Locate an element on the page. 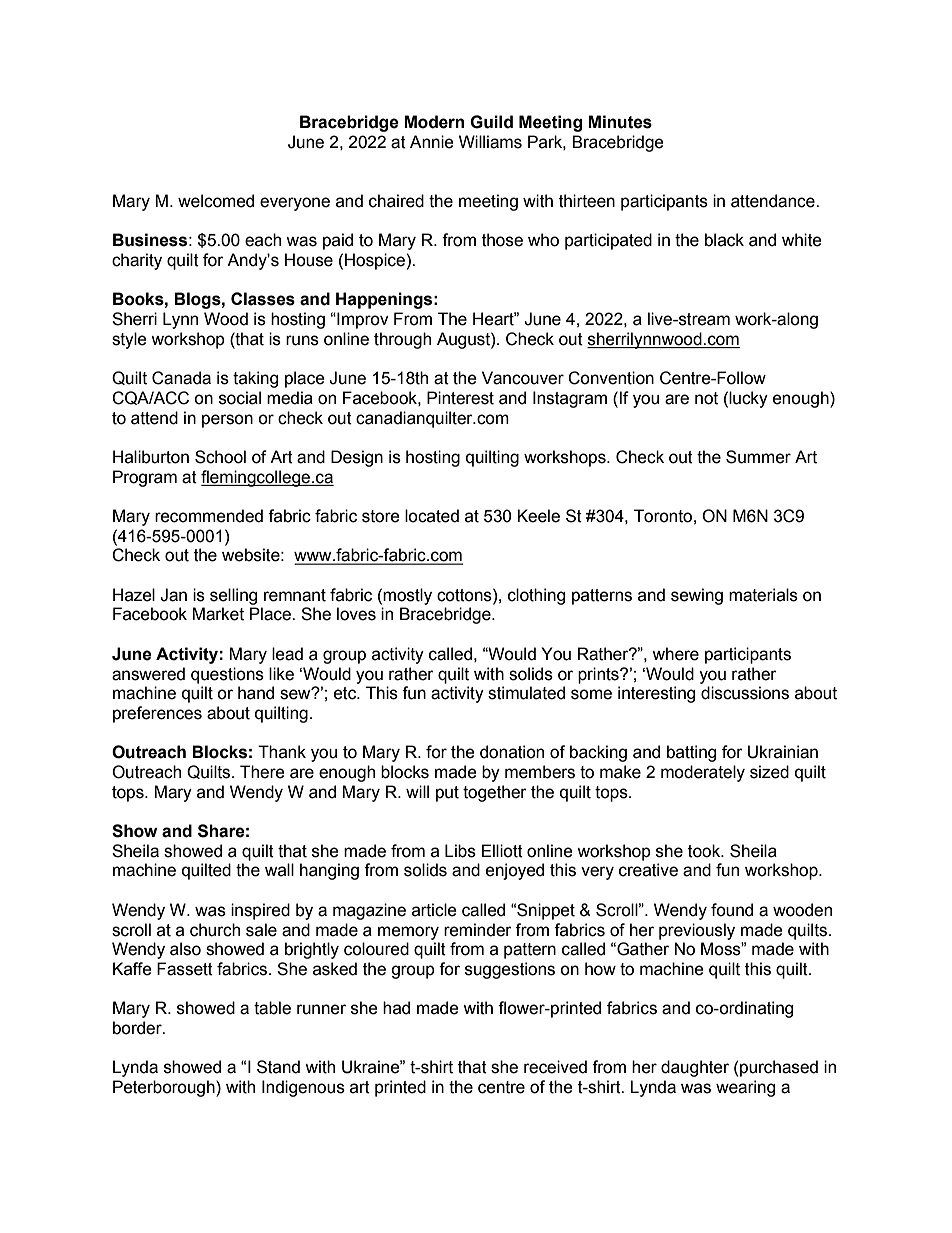 This page has width=952, height=1233. Summer is located at coordinates (758, 457).
